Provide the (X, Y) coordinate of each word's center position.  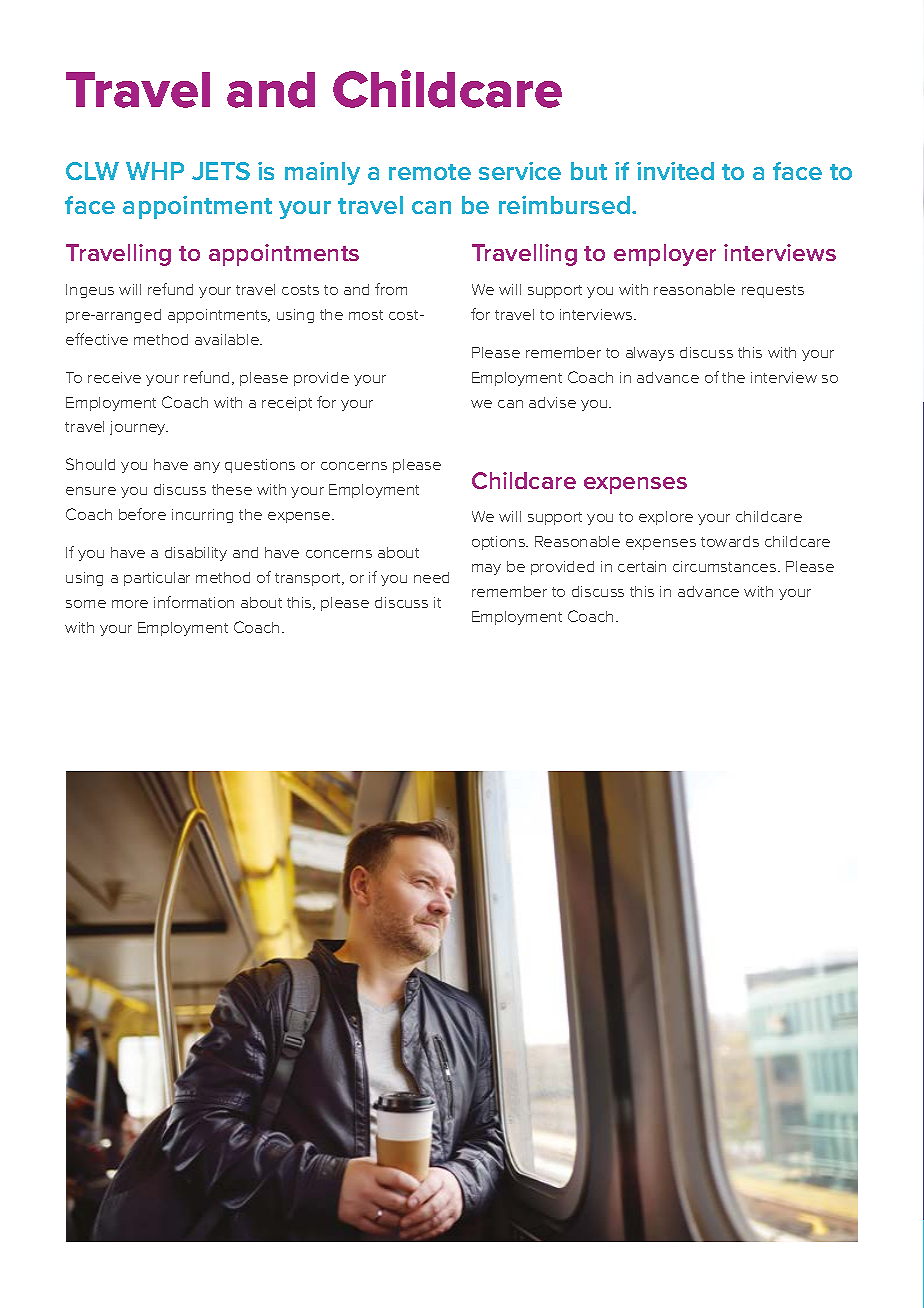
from (391, 289)
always (650, 354)
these (232, 489)
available (228, 339)
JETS (221, 171)
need (431, 577)
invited (675, 171)
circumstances (726, 566)
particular (157, 579)
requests (773, 291)
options (500, 543)
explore (666, 518)
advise (552, 402)
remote (430, 172)
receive (114, 377)
